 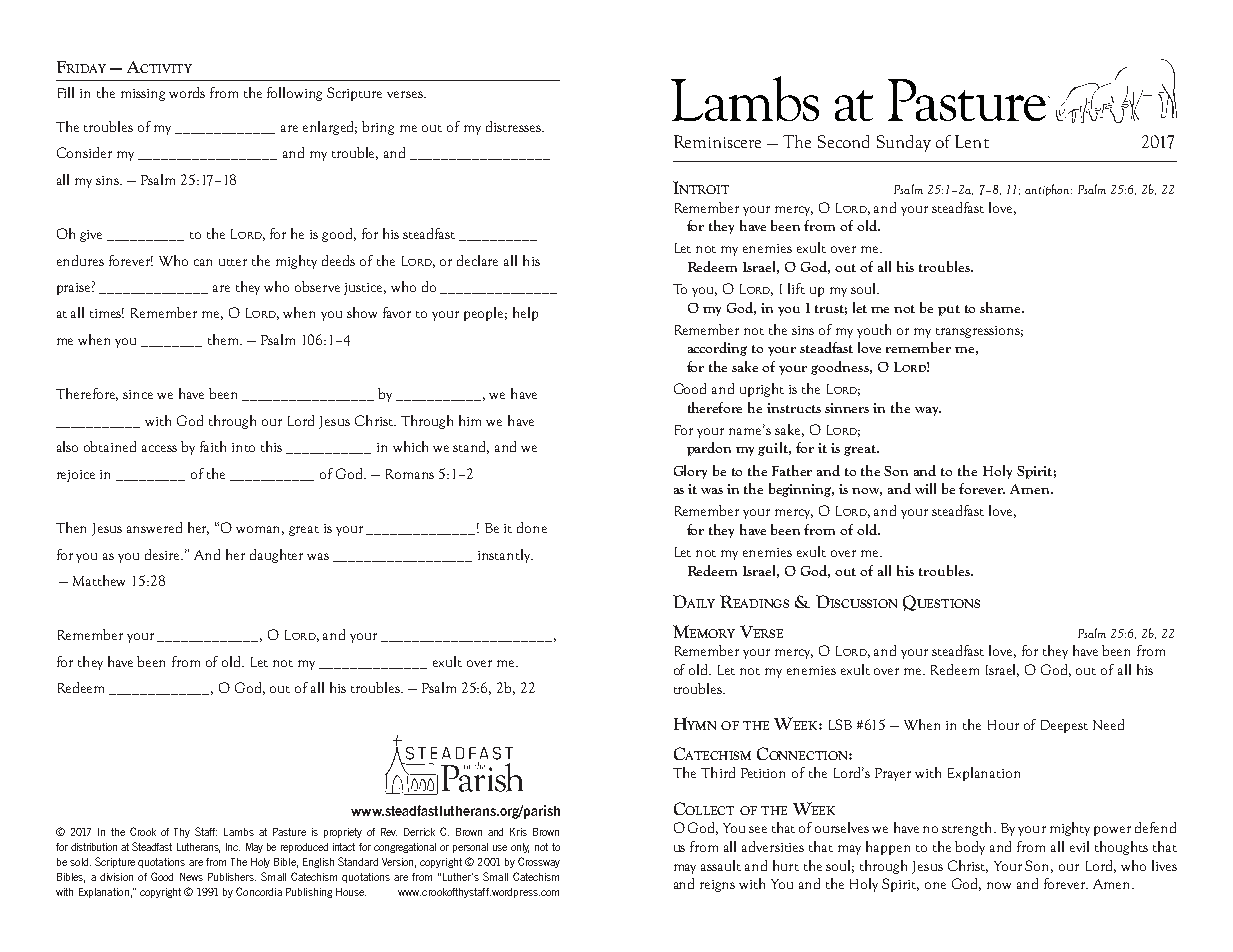 I want to click on instantly, so click(x=505, y=556).
